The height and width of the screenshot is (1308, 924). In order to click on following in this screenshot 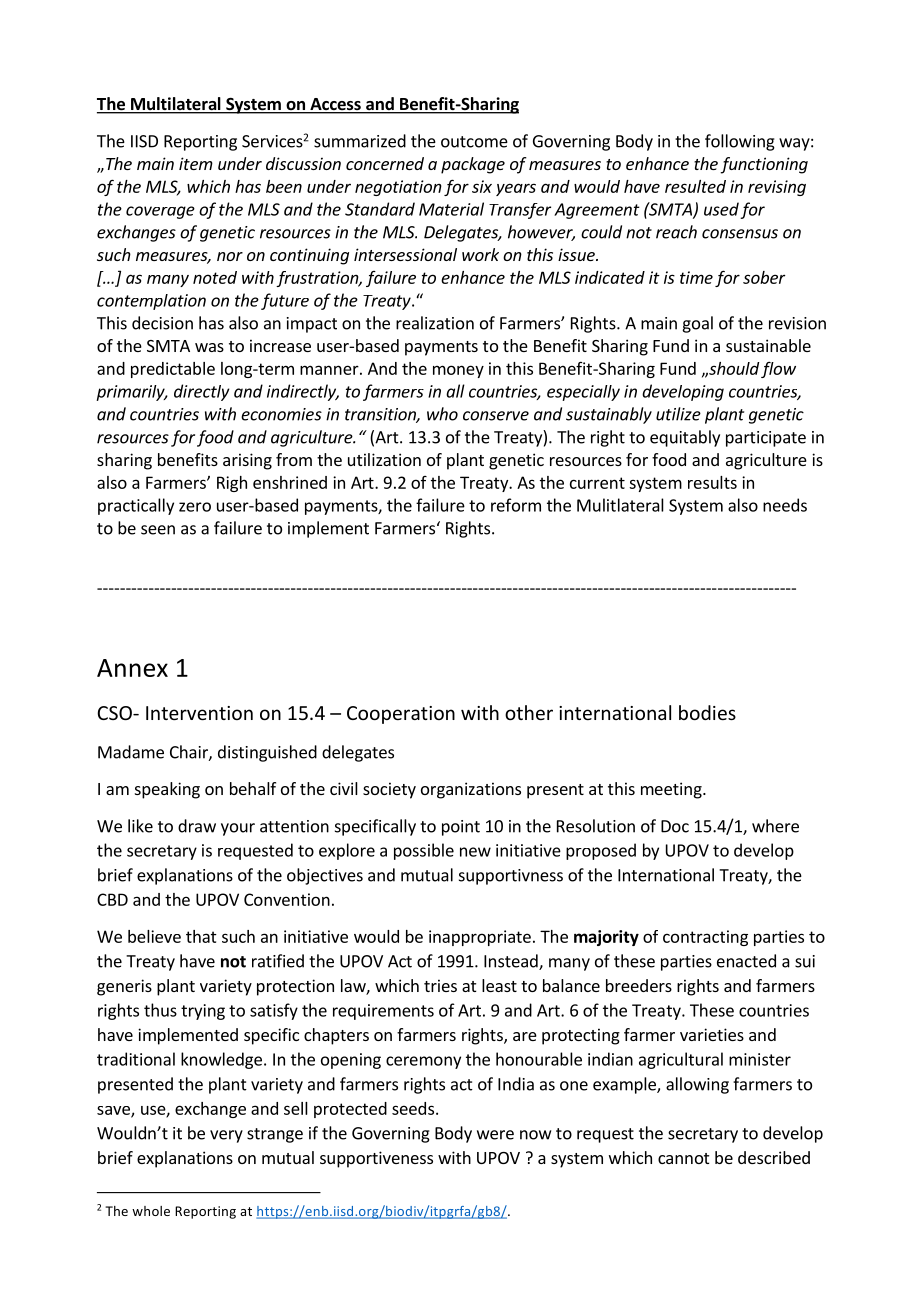, I will do `click(740, 142)`.
